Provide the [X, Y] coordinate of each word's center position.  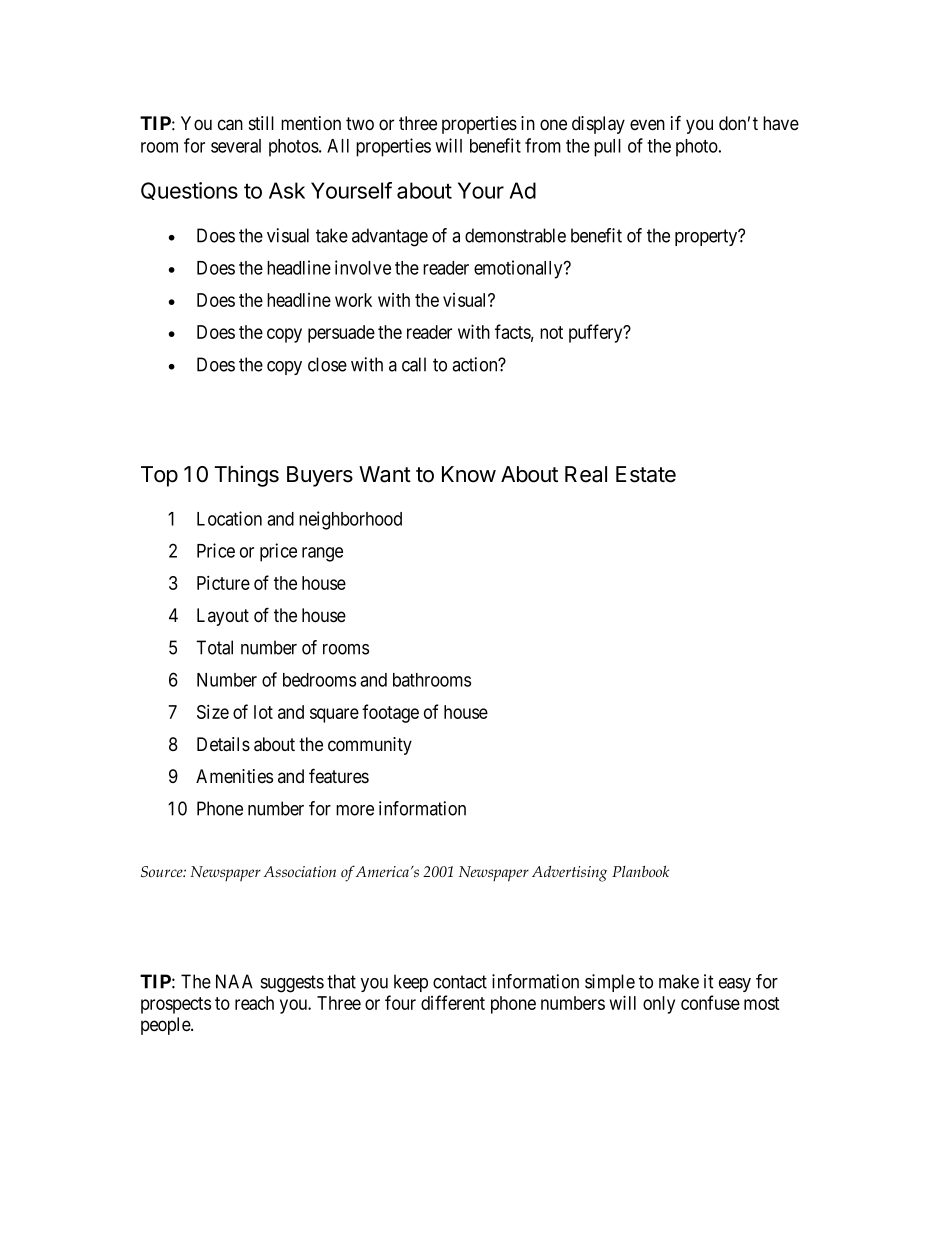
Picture [223, 582]
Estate [646, 474]
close [327, 364]
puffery [597, 333]
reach [254, 1003]
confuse [710, 1002]
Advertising [569, 874]
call [414, 364]
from [543, 145]
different [453, 1002]
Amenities [234, 776]
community [370, 746]
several [236, 146]
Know [469, 474]
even [647, 125]
